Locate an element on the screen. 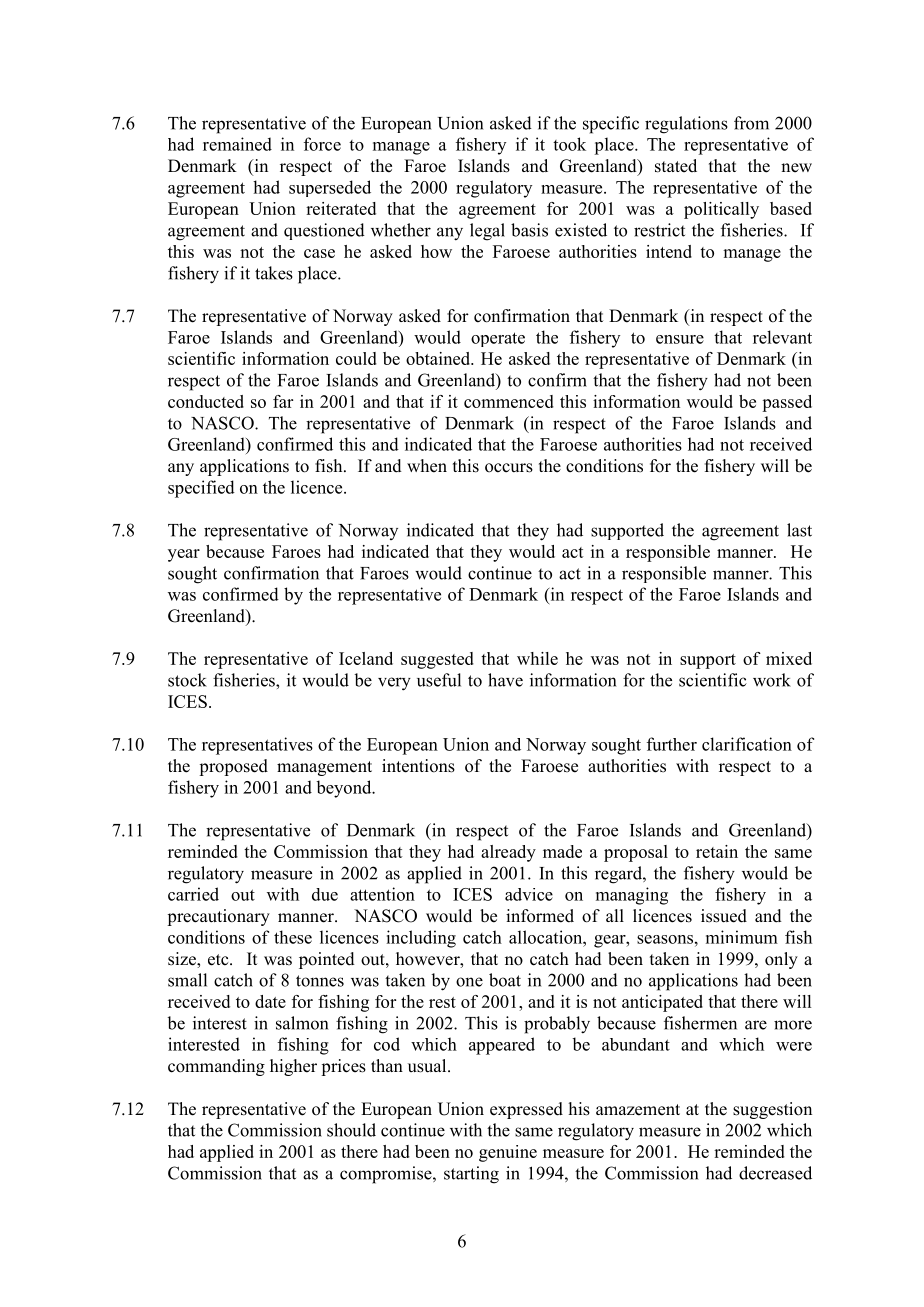 The height and width of the screenshot is (1307, 924). took is located at coordinates (569, 144).
